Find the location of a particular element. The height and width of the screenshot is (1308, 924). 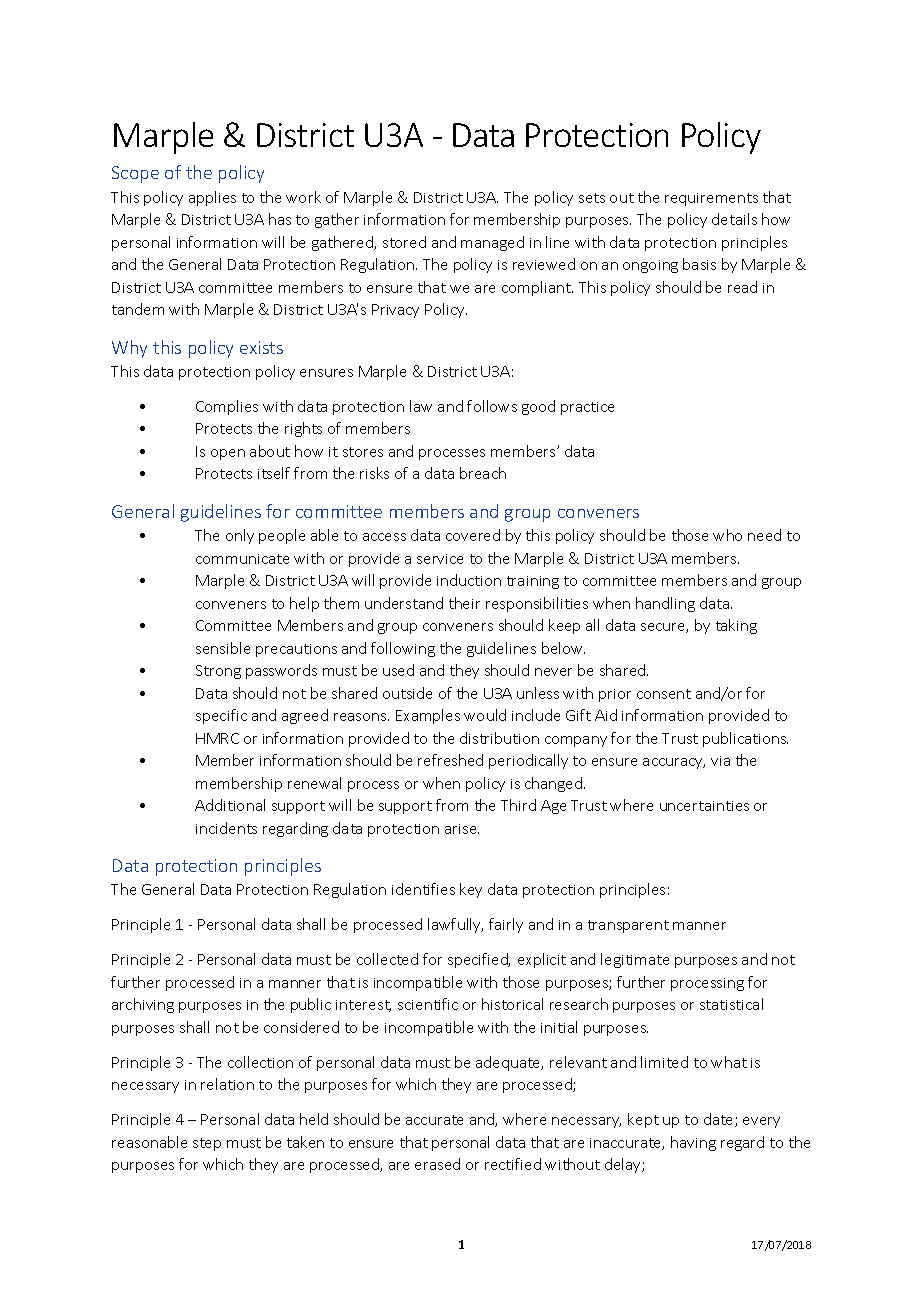

key is located at coordinates (471, 890).
